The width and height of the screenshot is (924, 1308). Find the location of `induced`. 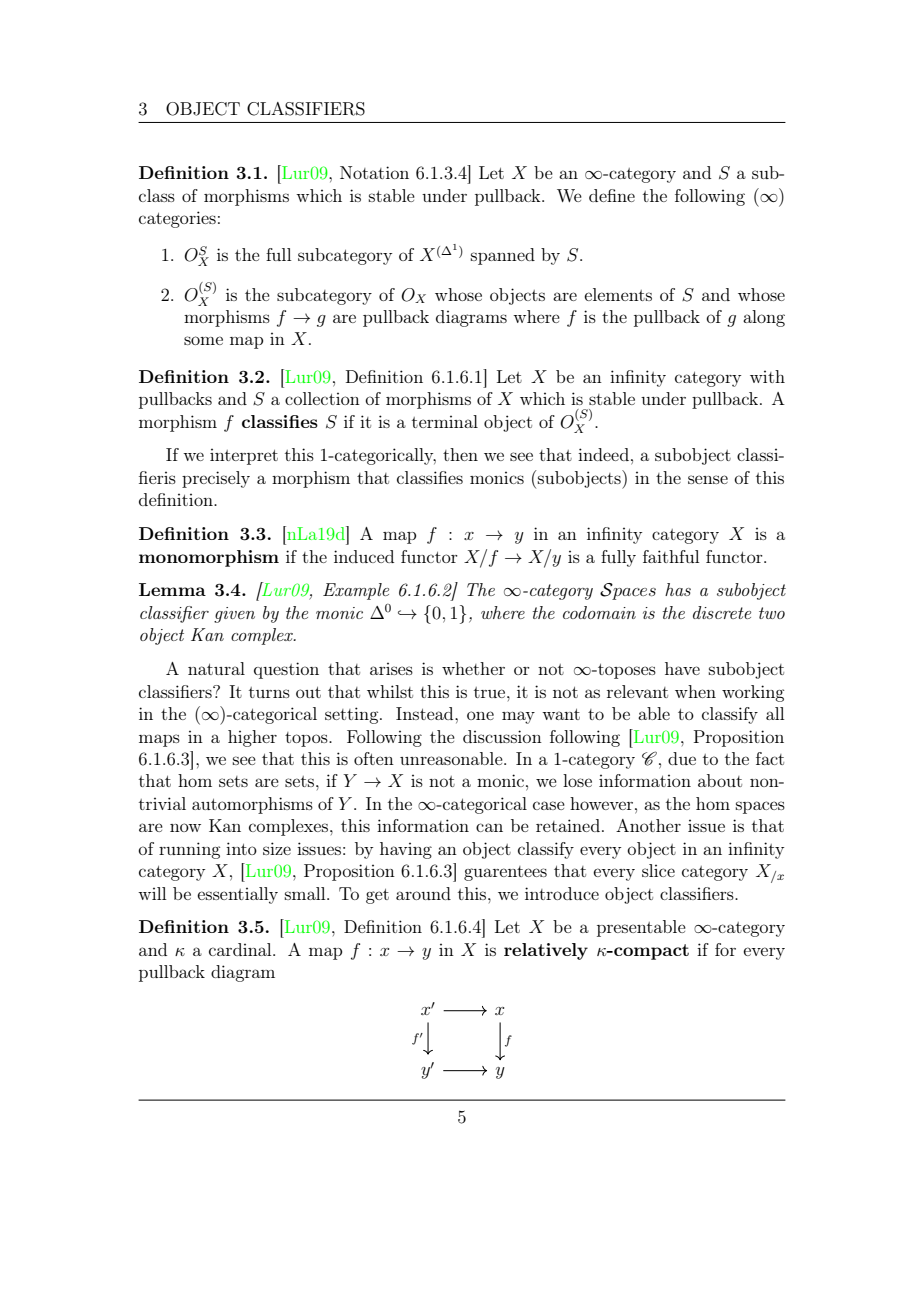

induced is located at coordinates (364, 556).
